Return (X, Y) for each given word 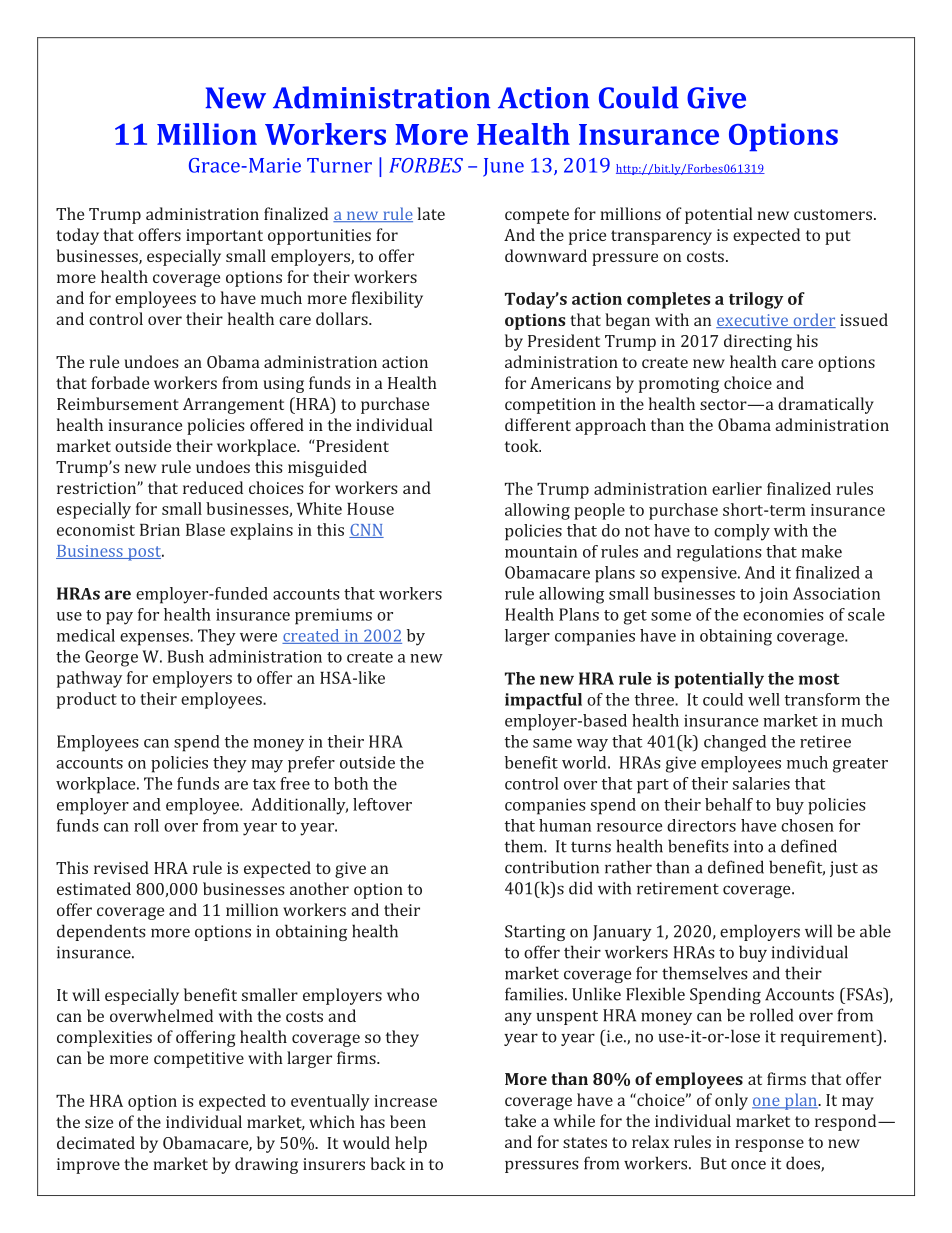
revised (121, 867)
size (99, 1122)
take (520, 1120)
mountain (541, 551)
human (565, 825)
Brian (160, 530)
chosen (807, 825)
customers (833, 214)
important (224, 237)
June (503, 167)
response (769, 1145)
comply (742, 532)
